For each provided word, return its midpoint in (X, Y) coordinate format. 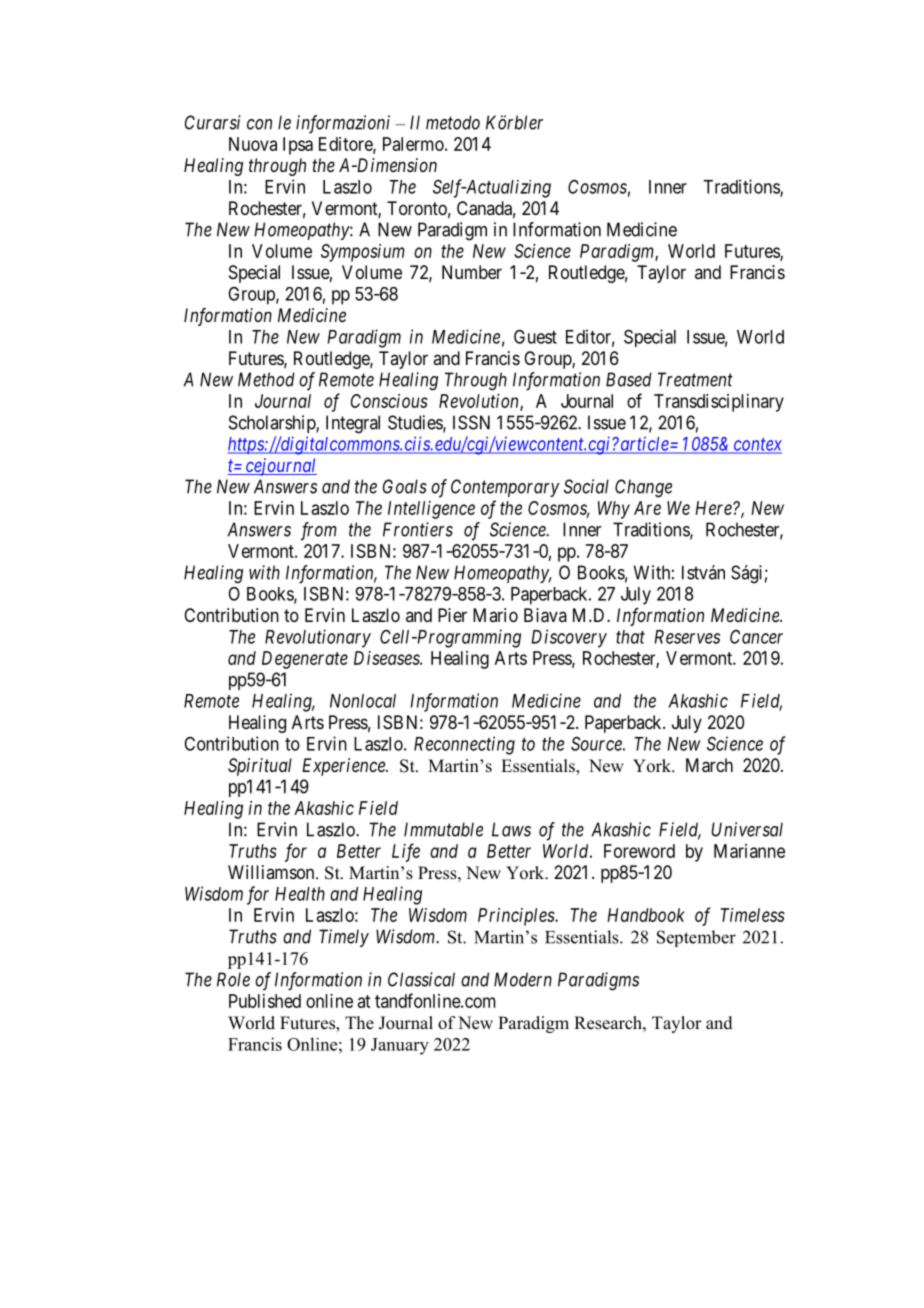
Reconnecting (464, 745)
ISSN (471, 422)
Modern (523, 979)
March (709, 765)
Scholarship (273, 424)
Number (472, 272)
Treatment (695, 379)
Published (265, 1001)
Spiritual (260, 767)
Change (643, 488)
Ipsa (298, 146)
